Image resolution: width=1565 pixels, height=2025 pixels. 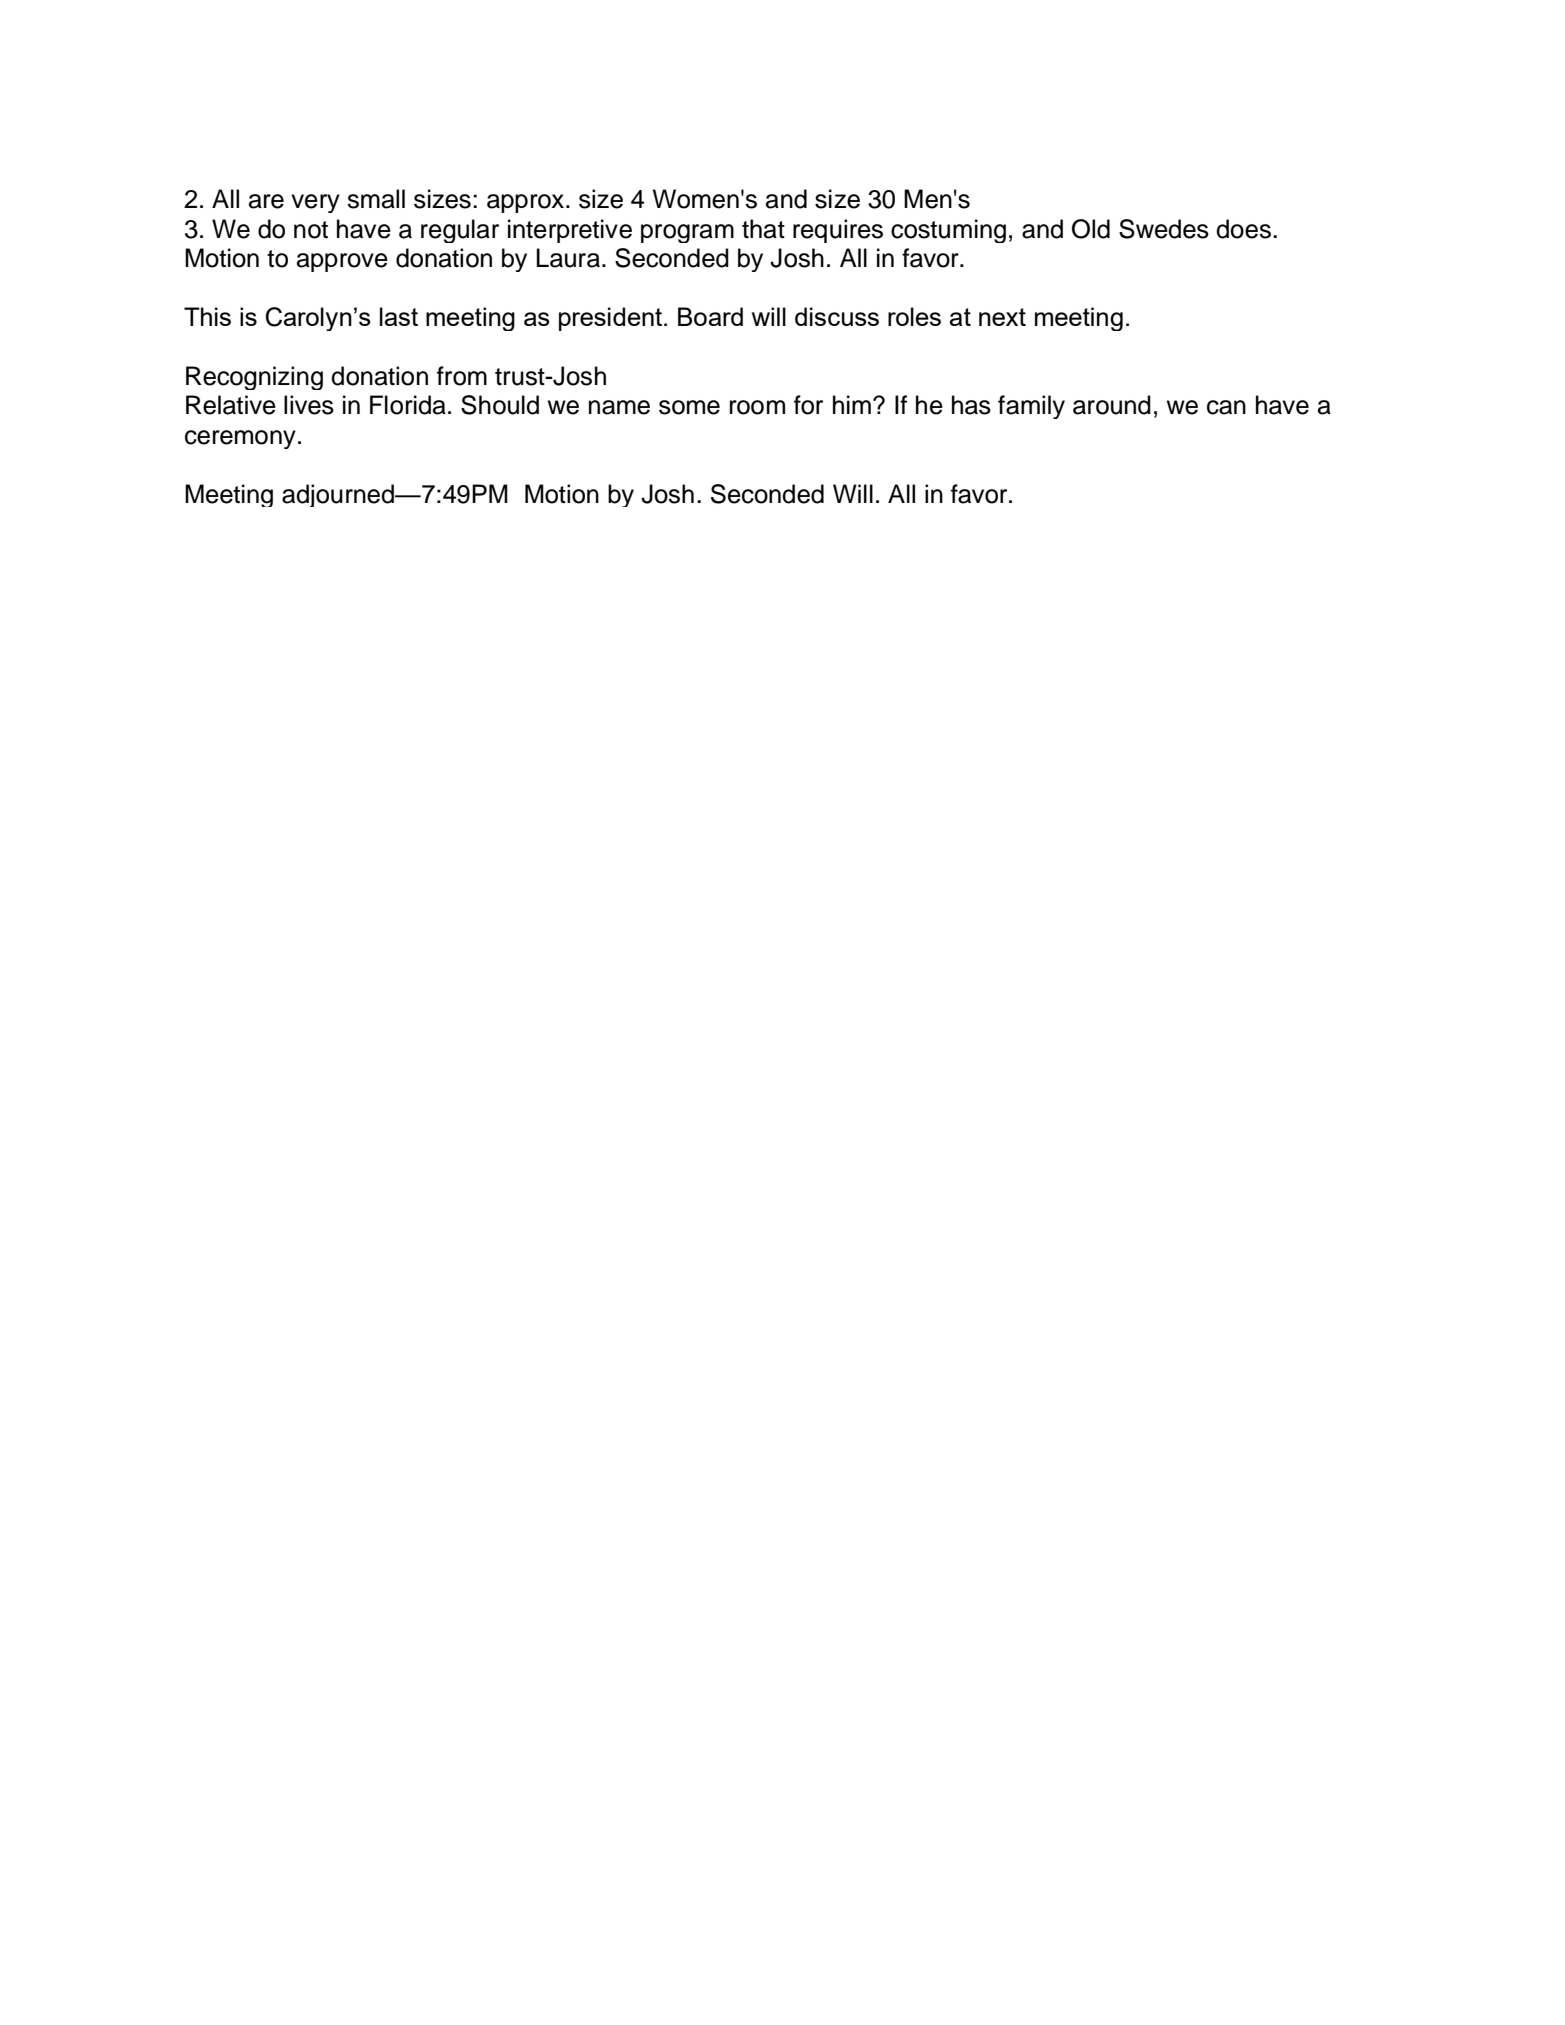 What do you see at coordinates (757, 407) in the page?
I see `room` at bounding box center [757, 407].
